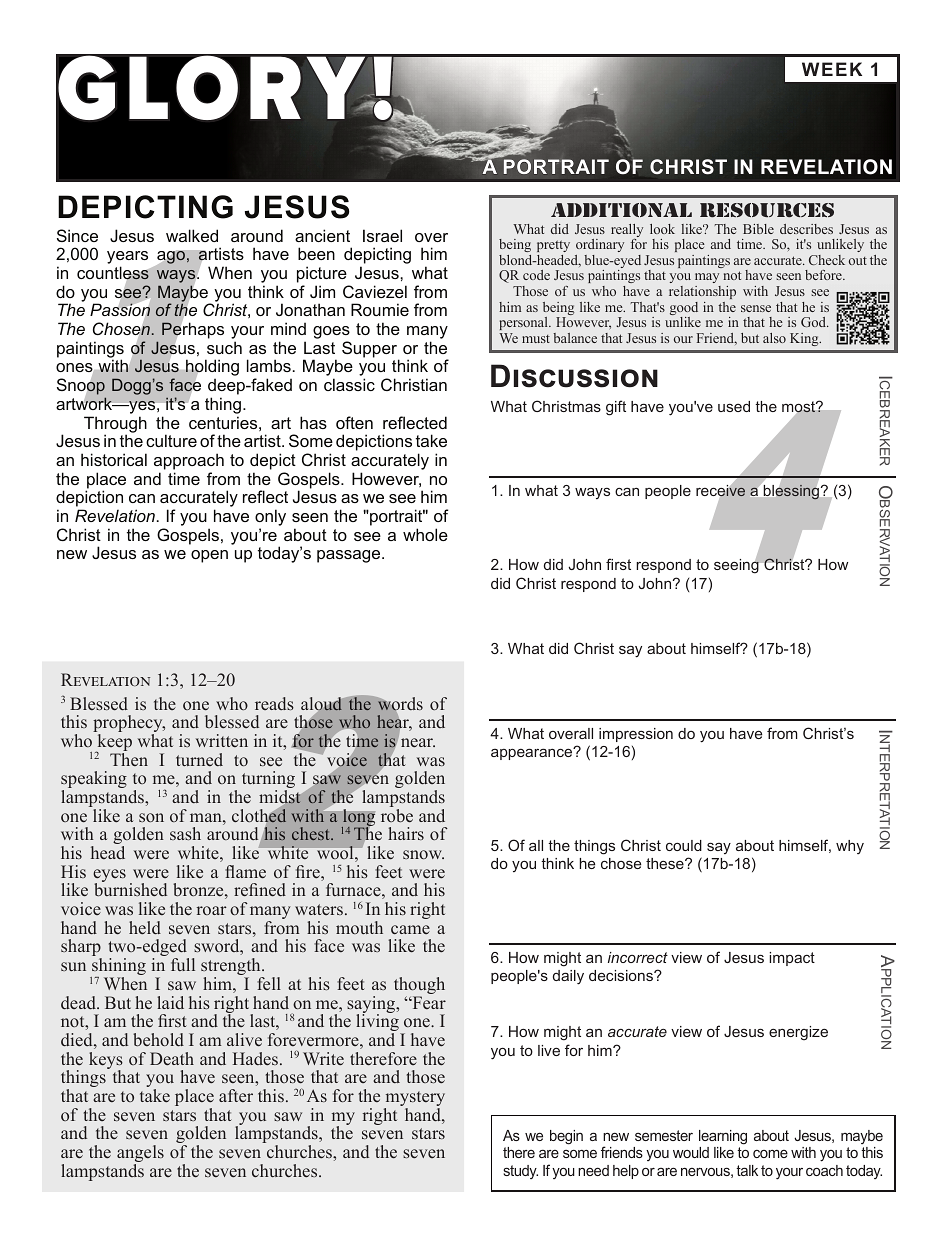 The image size is (952, 1233). What do you see at coordinates (832, 69) in the screenshot?
I see `WEEK` at bounding box center [832, 69].
